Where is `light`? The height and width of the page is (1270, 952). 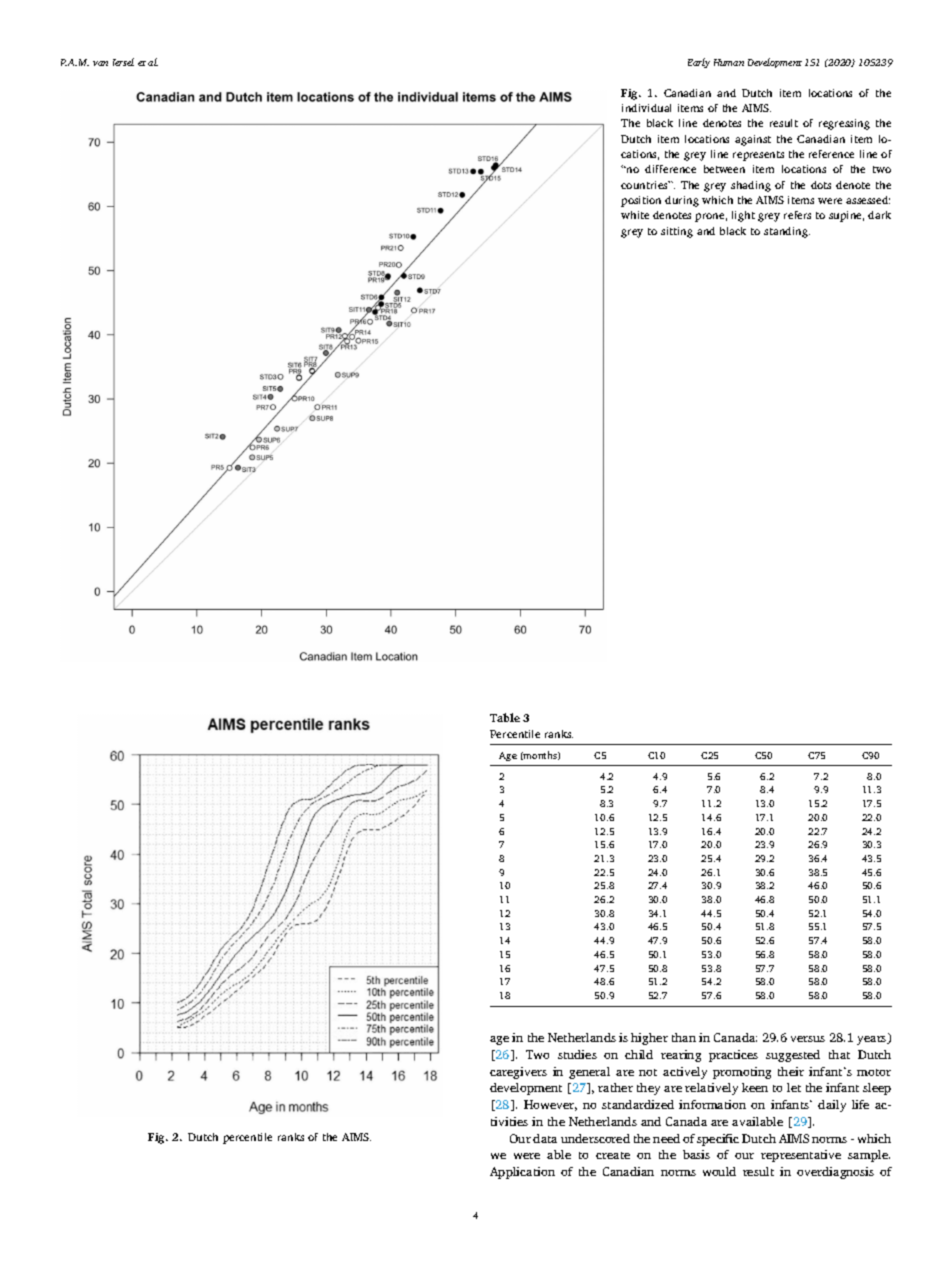
light is located at coordinates (743, 216).
